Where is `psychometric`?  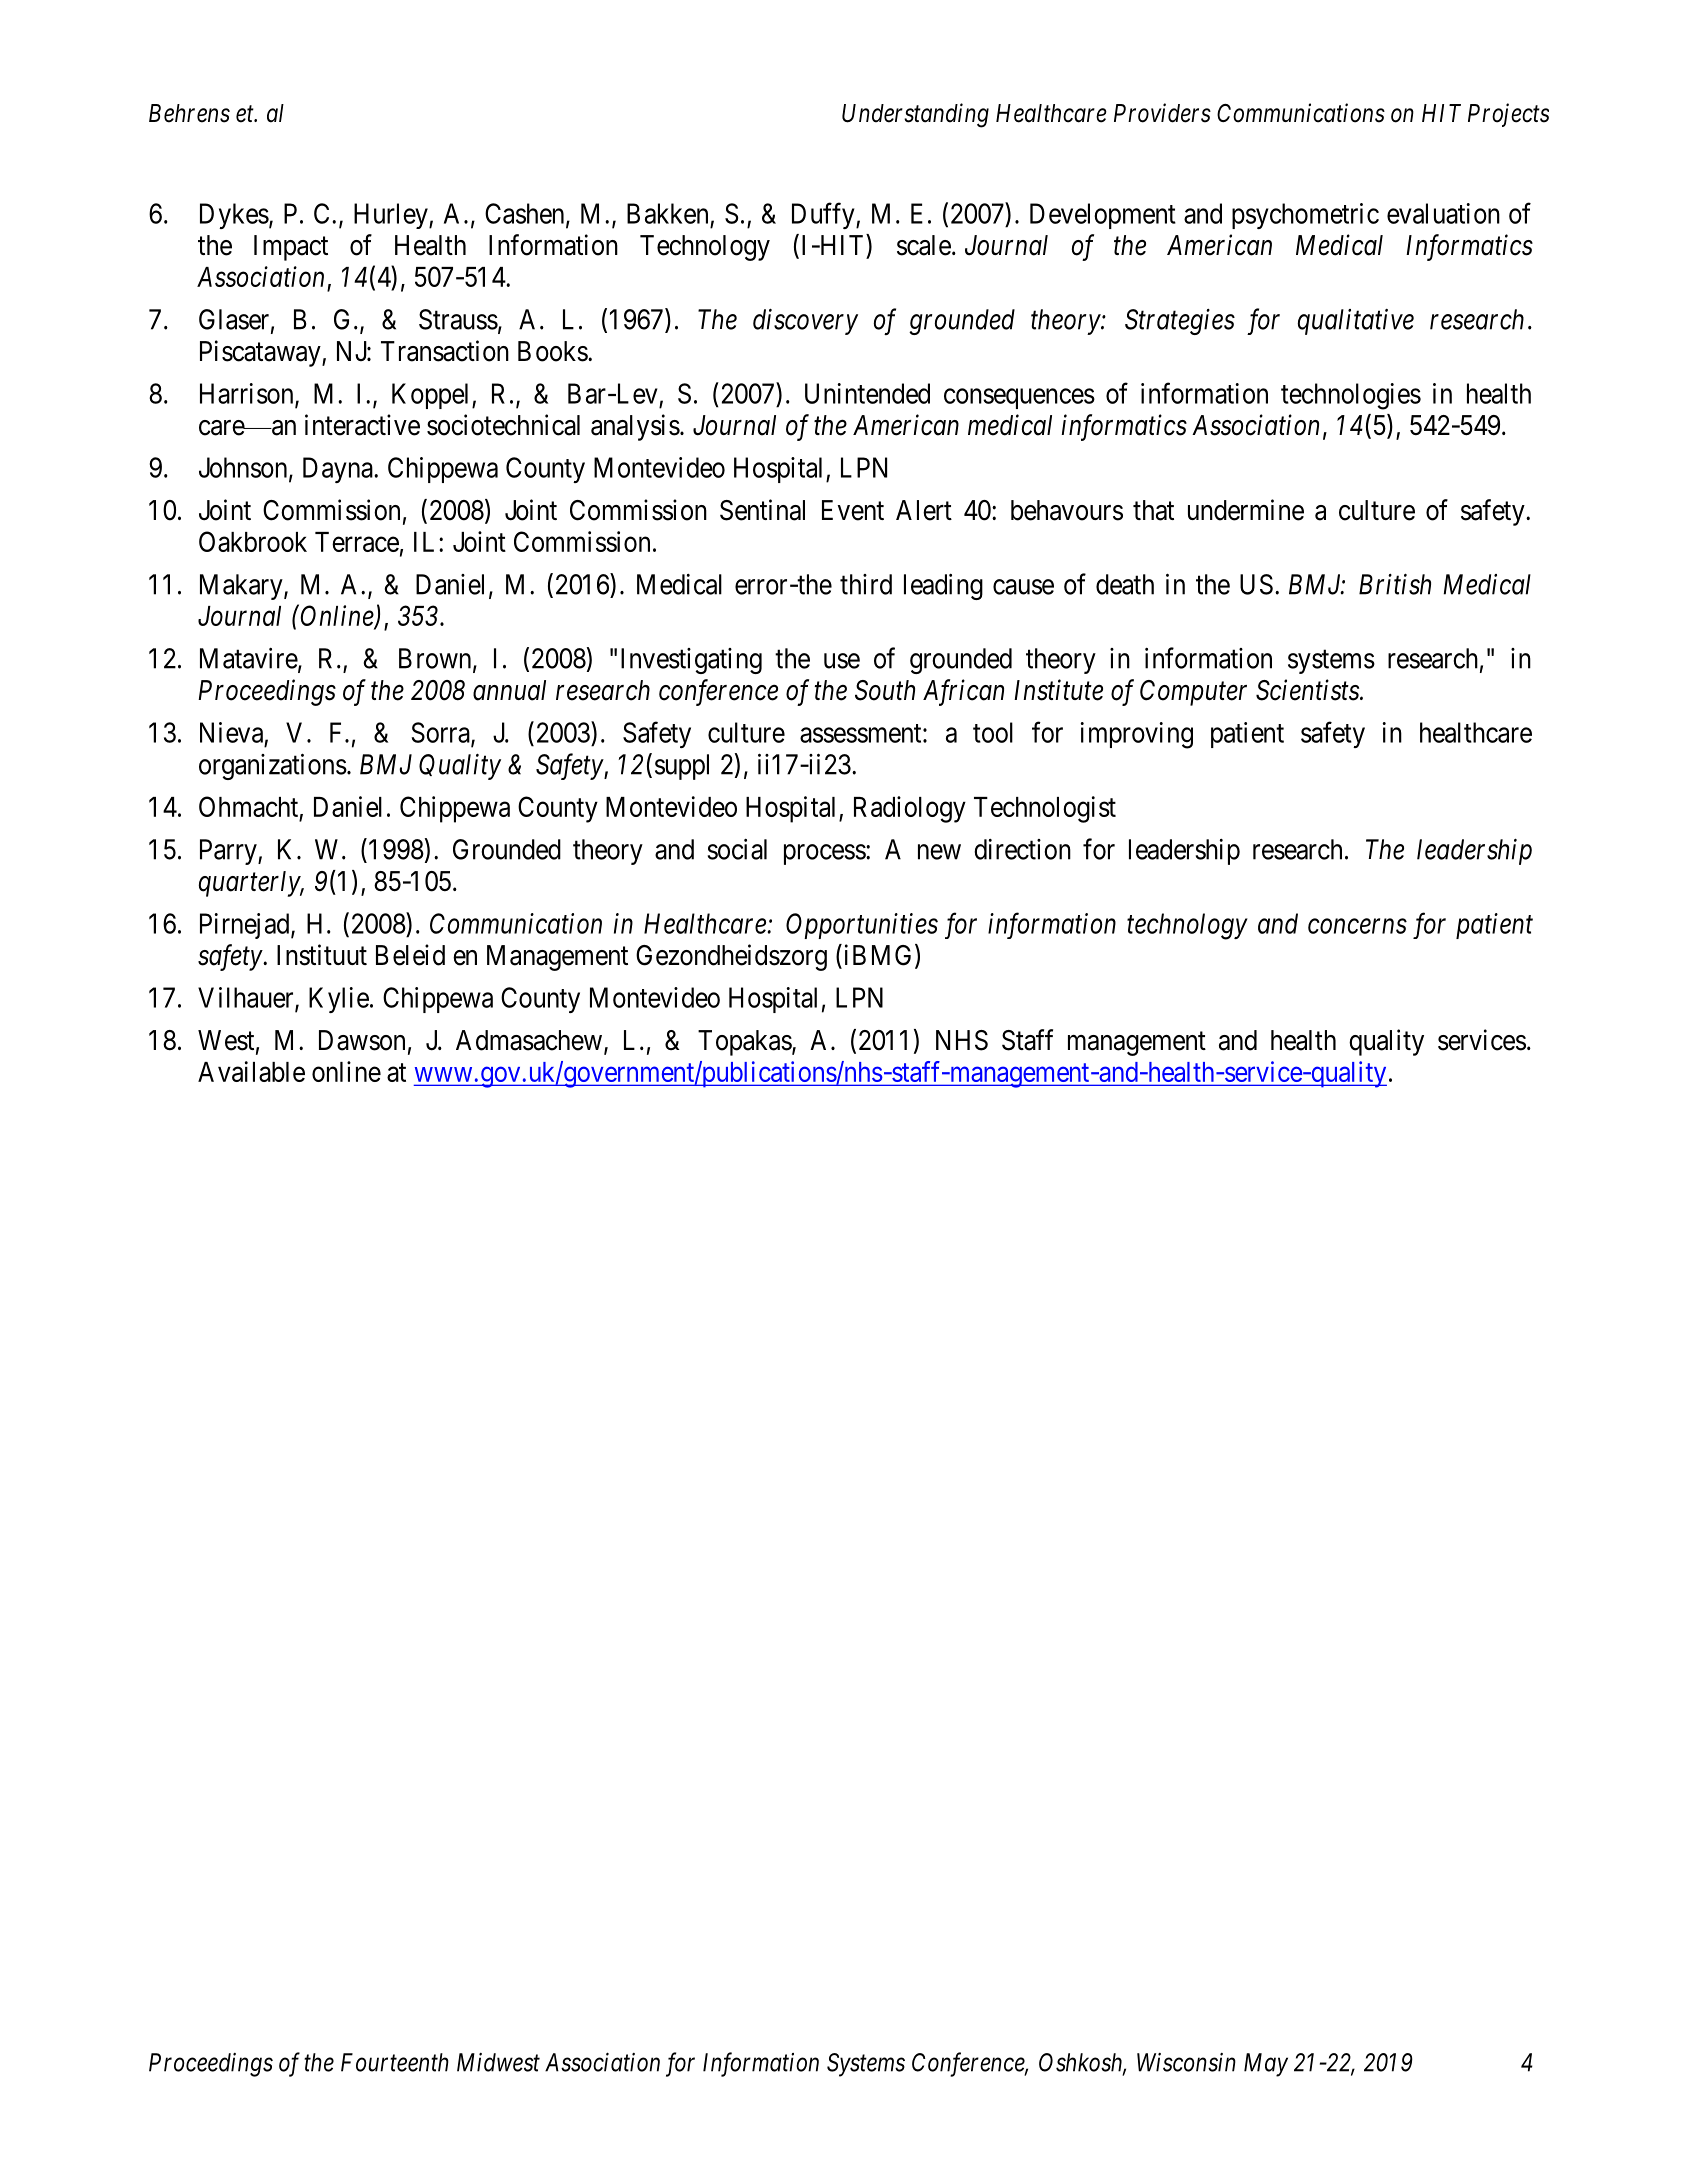 psychometric is located at coordinates (1305, 216).
